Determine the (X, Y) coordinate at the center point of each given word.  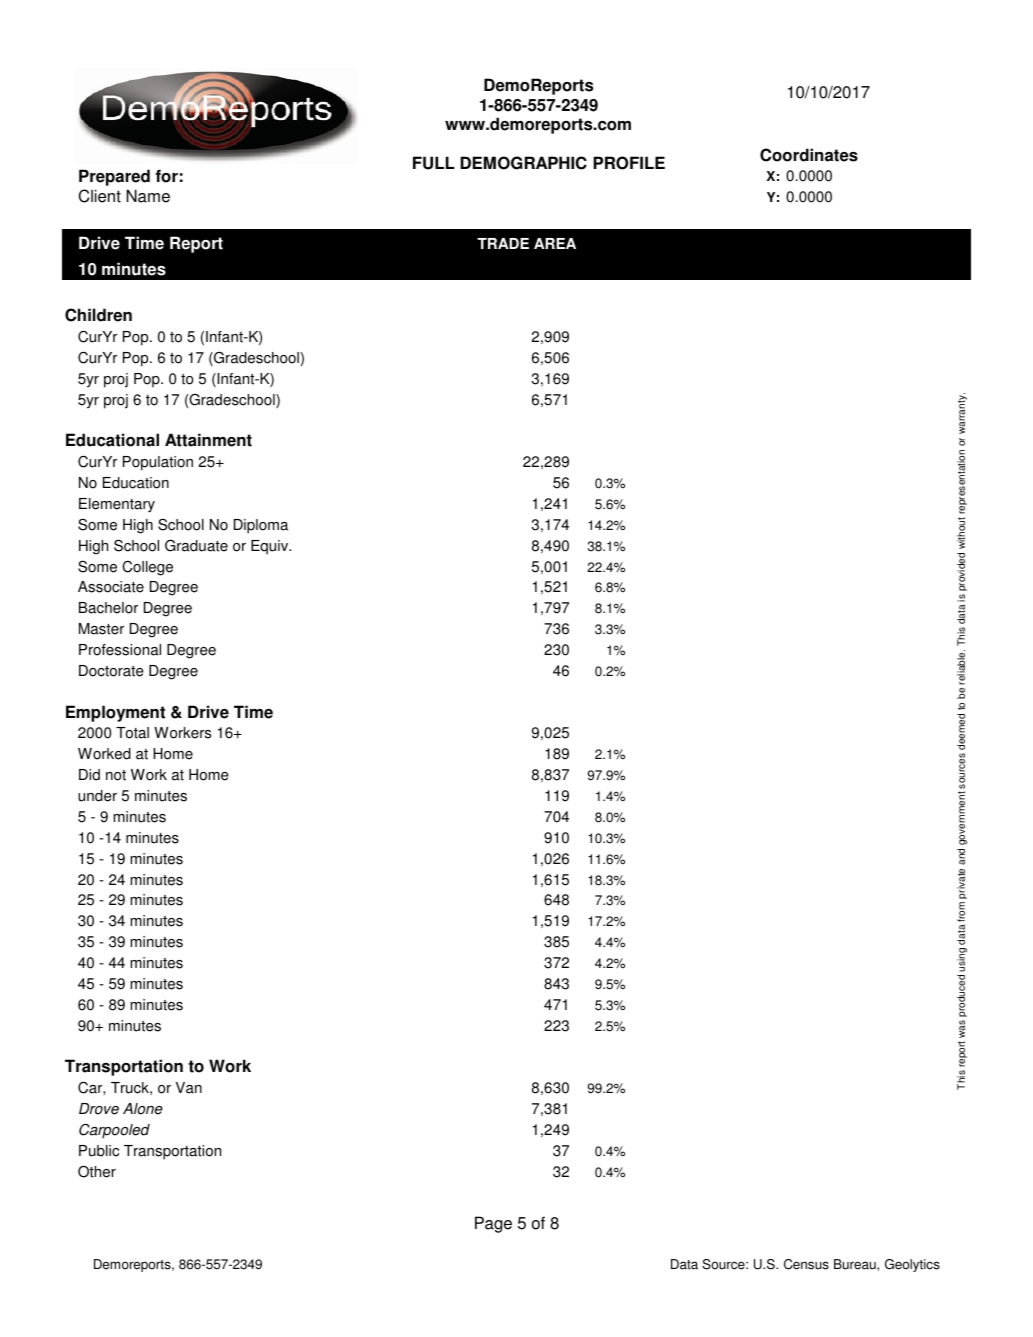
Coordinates (809, 155)
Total (132, 733)
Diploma (261, 526)
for (166, 176)
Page (493, 1224)
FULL (434, 163)
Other (97, 1171)
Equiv (271, 547)
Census (806, 1264)
